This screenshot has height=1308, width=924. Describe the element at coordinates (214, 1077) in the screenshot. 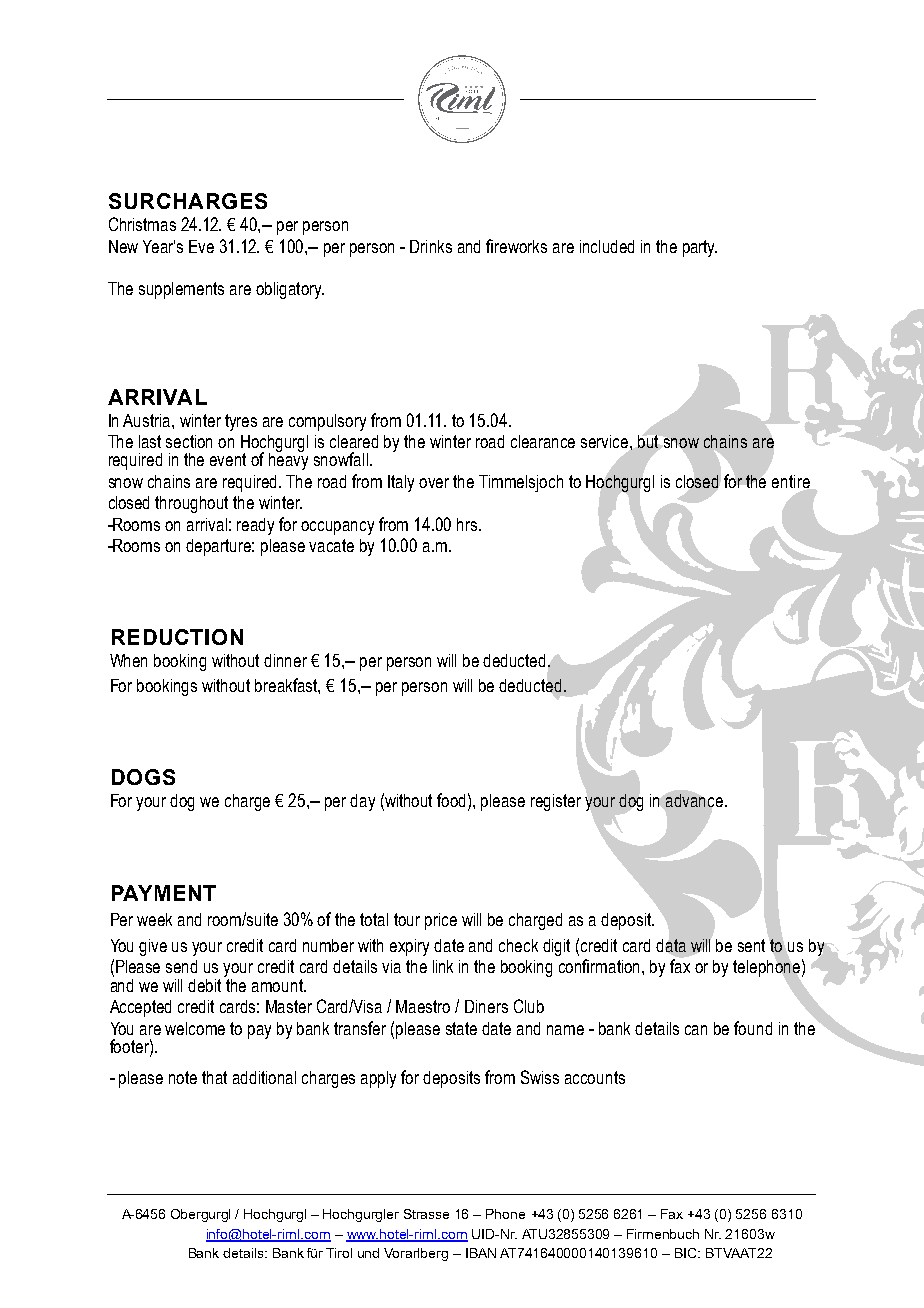

I see `that` at that location.
